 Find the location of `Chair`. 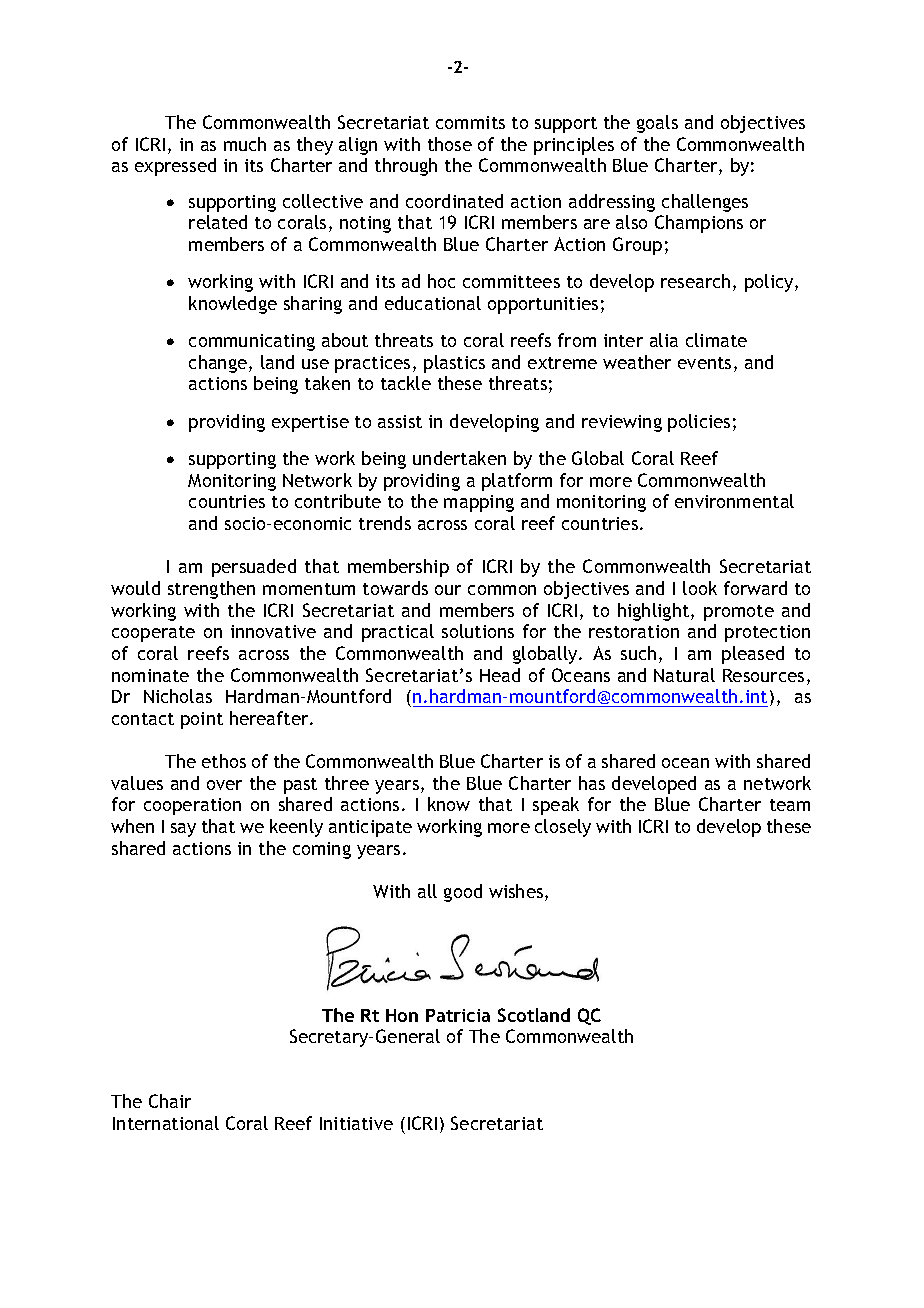

Chair is located at coordinates (170, 1101).
